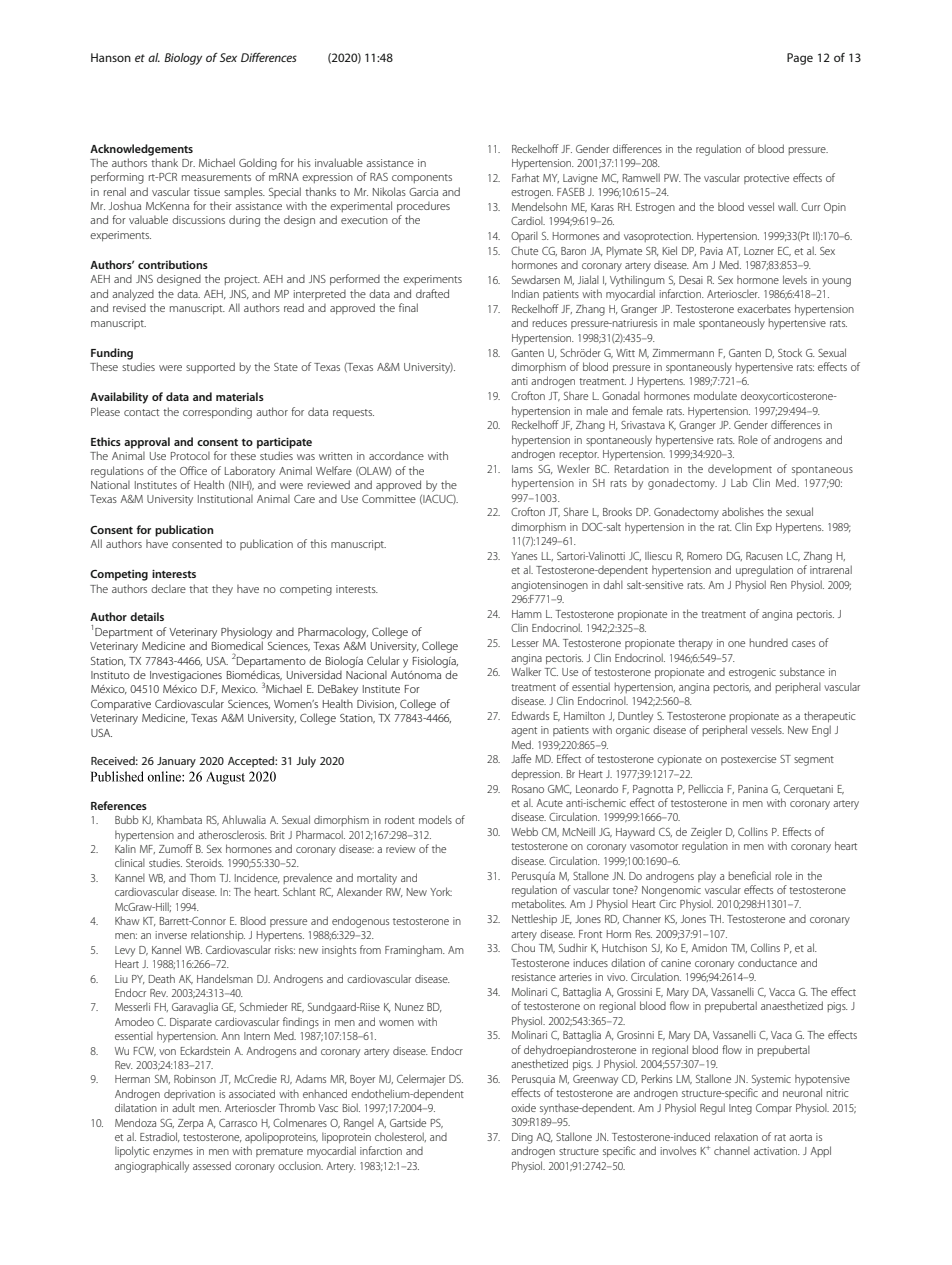  I want to click on components, so click(422, 178).
